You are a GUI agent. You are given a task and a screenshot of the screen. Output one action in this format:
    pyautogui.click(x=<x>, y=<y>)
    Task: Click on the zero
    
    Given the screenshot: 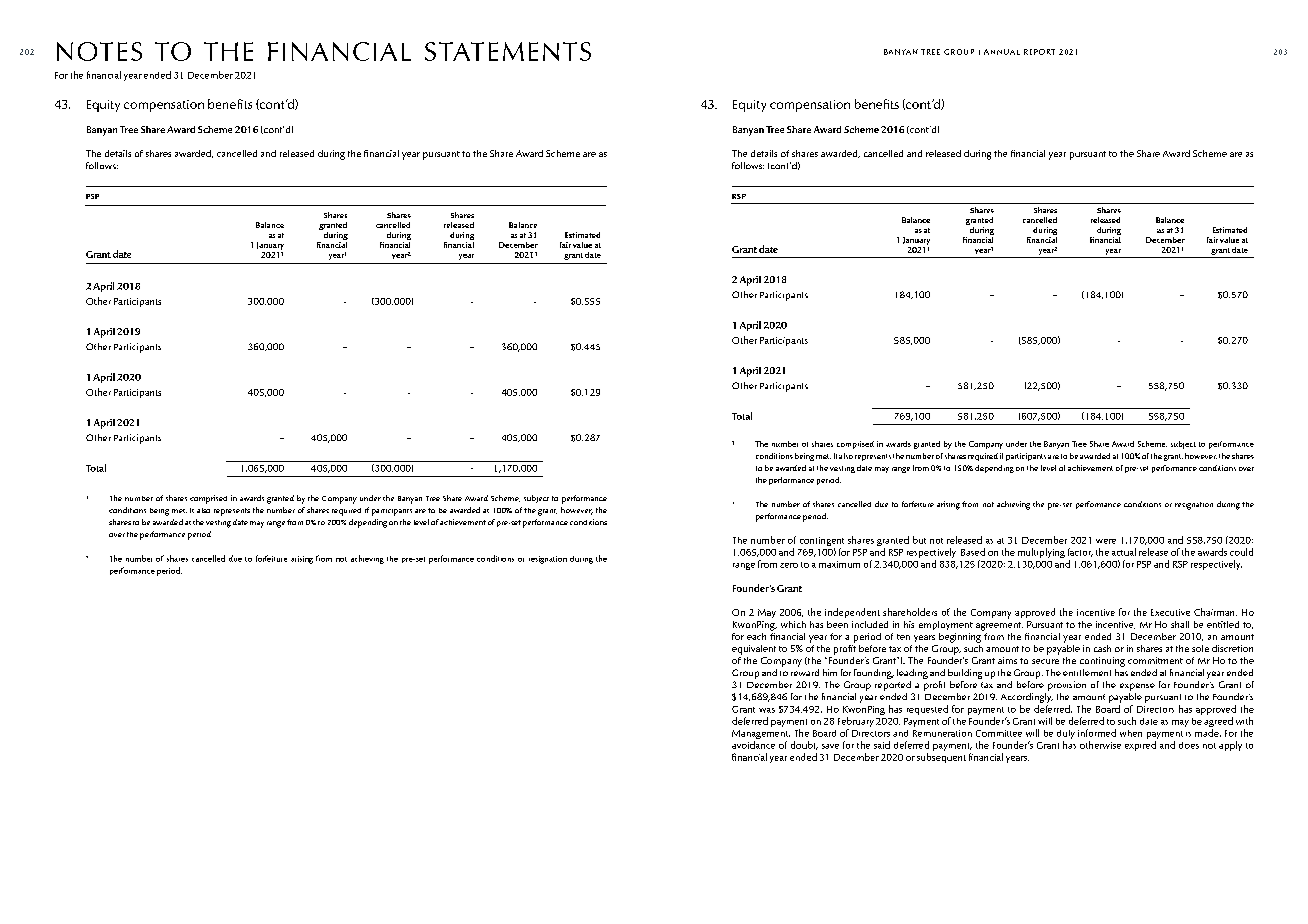 What is the action you would take?
    pyautogui.click(x=789, y=565)
